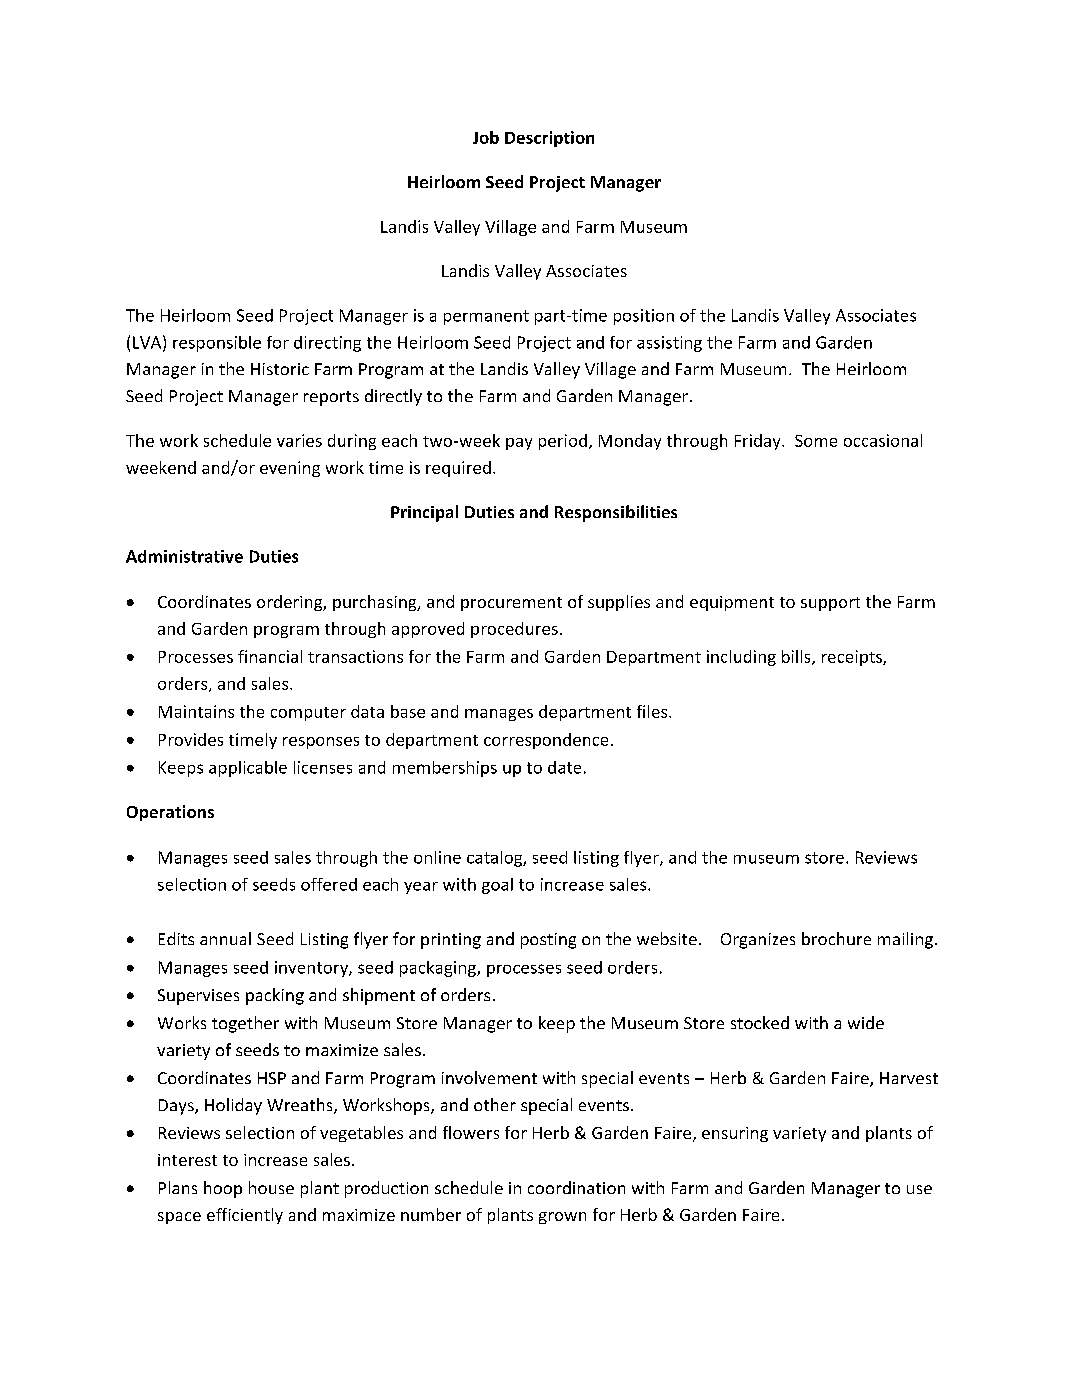 This image has height=1382, width=1068. What do you see at coordinates (644, 317) in the image?
I see `position` at bounding box center [644, 317].
